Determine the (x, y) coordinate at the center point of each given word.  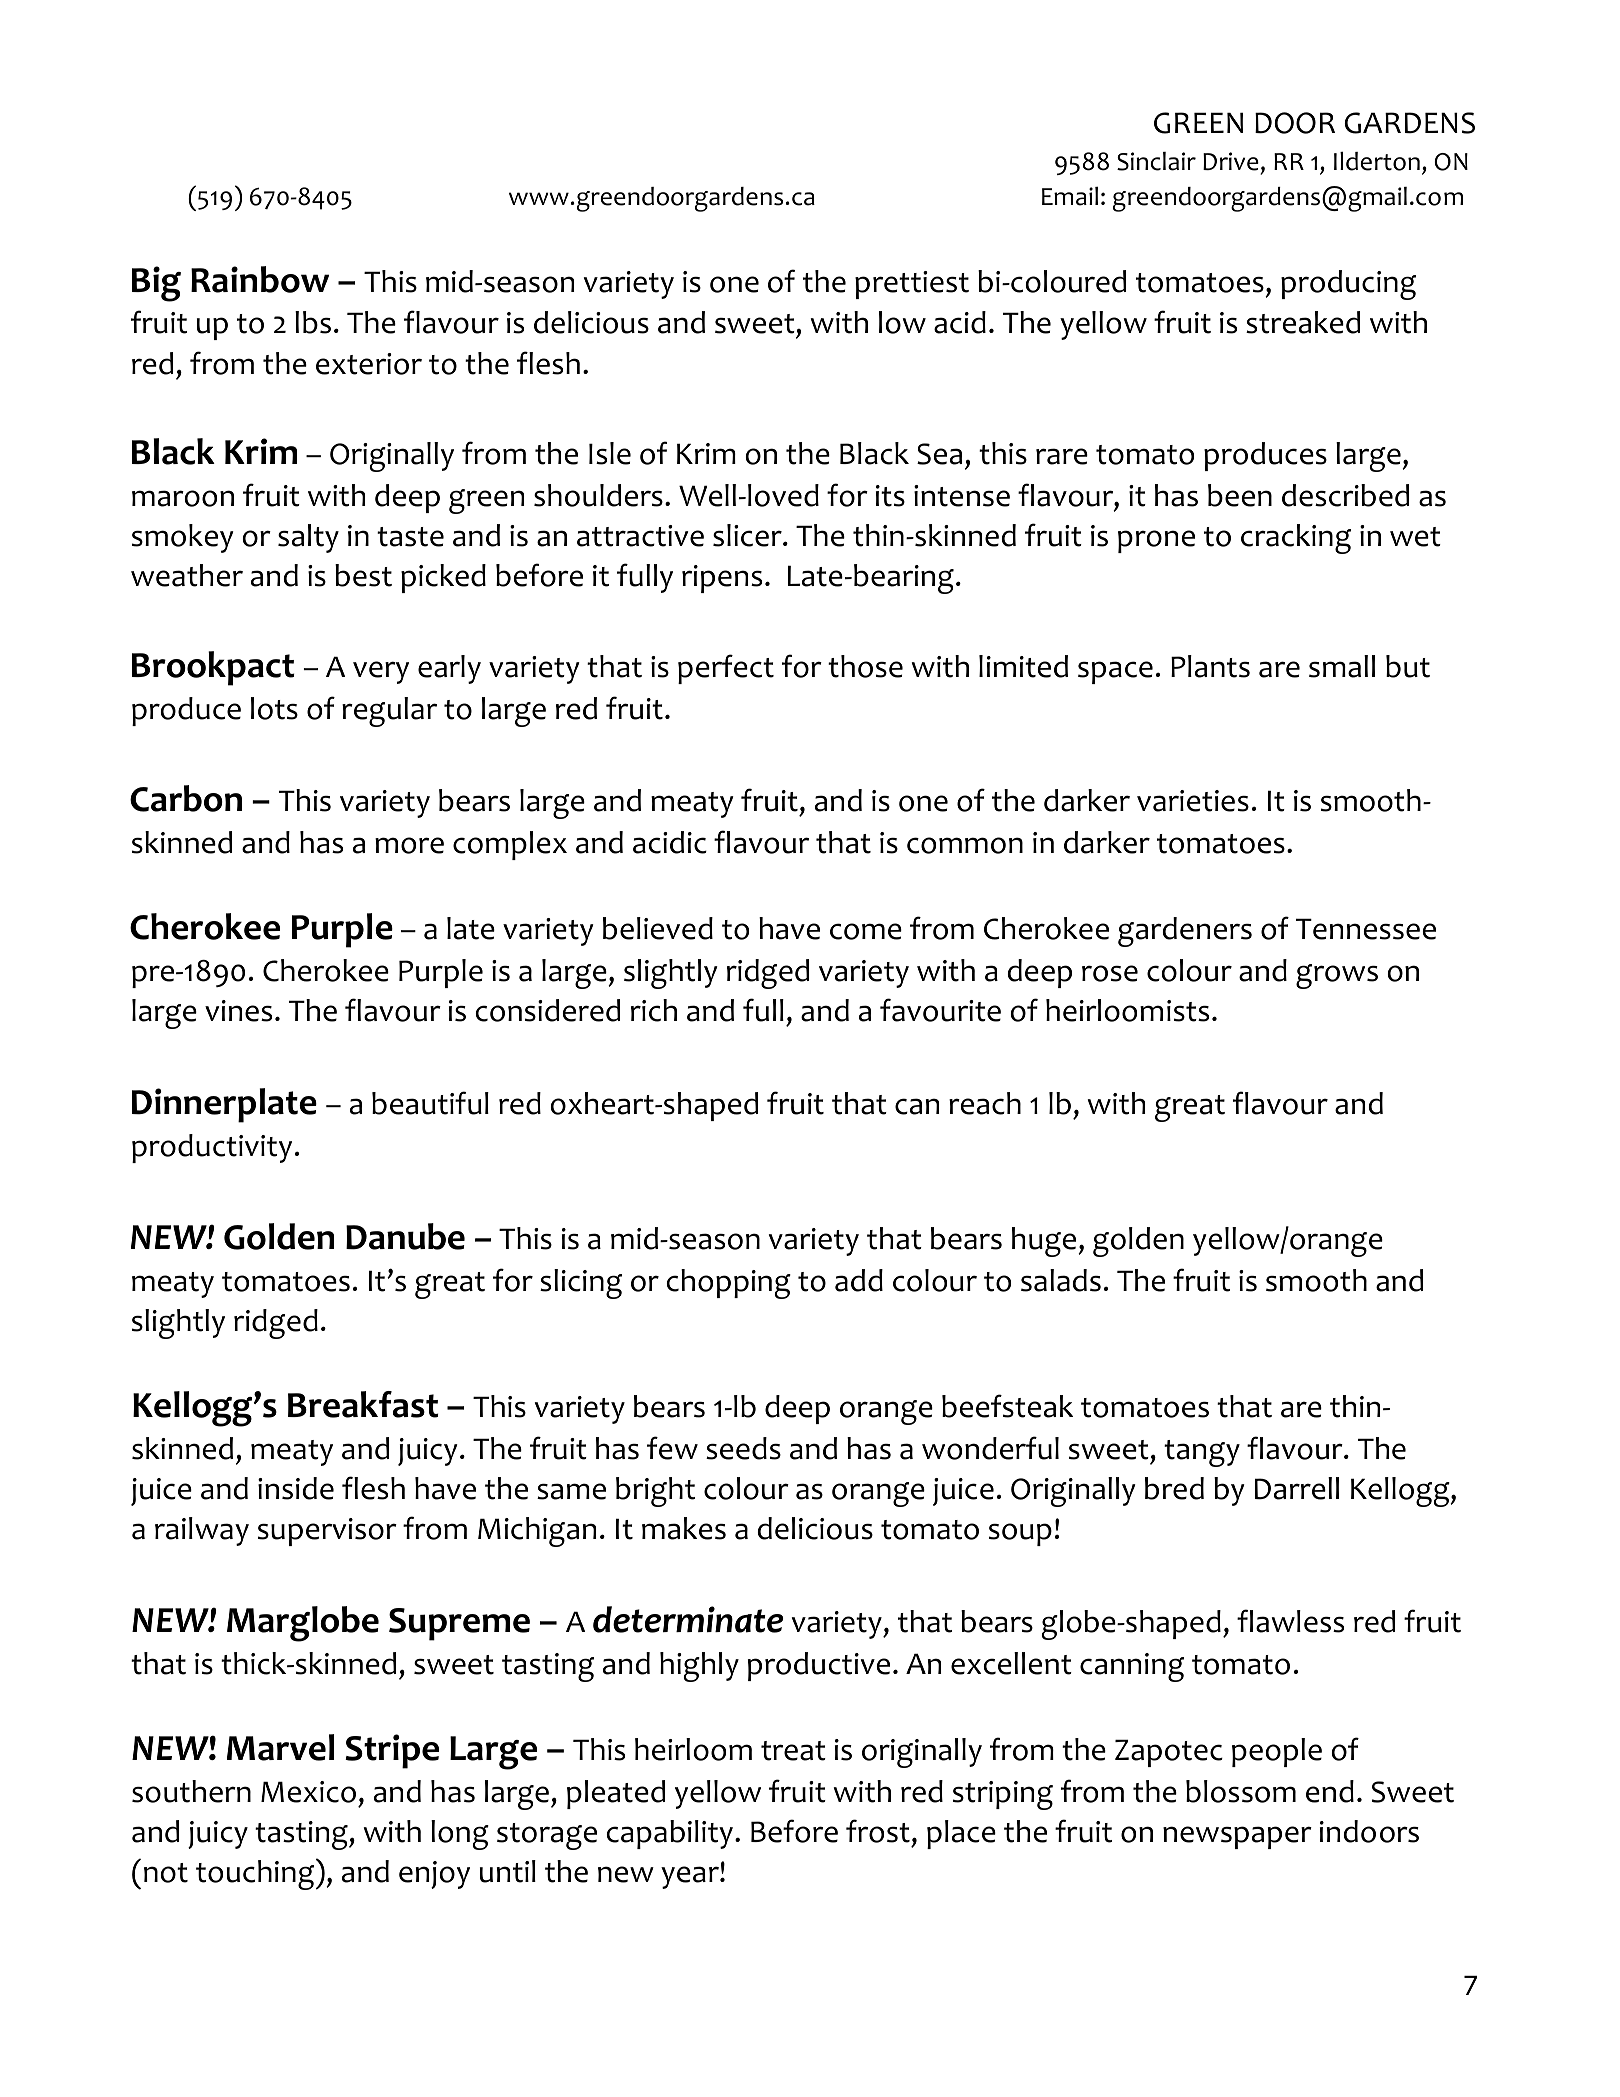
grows (1337, 976)
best (363, 575)
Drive (1232, 163)
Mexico (308, 1792)
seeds (743, 1448)
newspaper (1237, 1837)
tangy (1202, 1453)
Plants (1210, 666)
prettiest (912, 285)
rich (654, 1010)
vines (238, 1011)
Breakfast (363, 1404)
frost (878, 1831)
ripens (722, 579)
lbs (313, 322)
